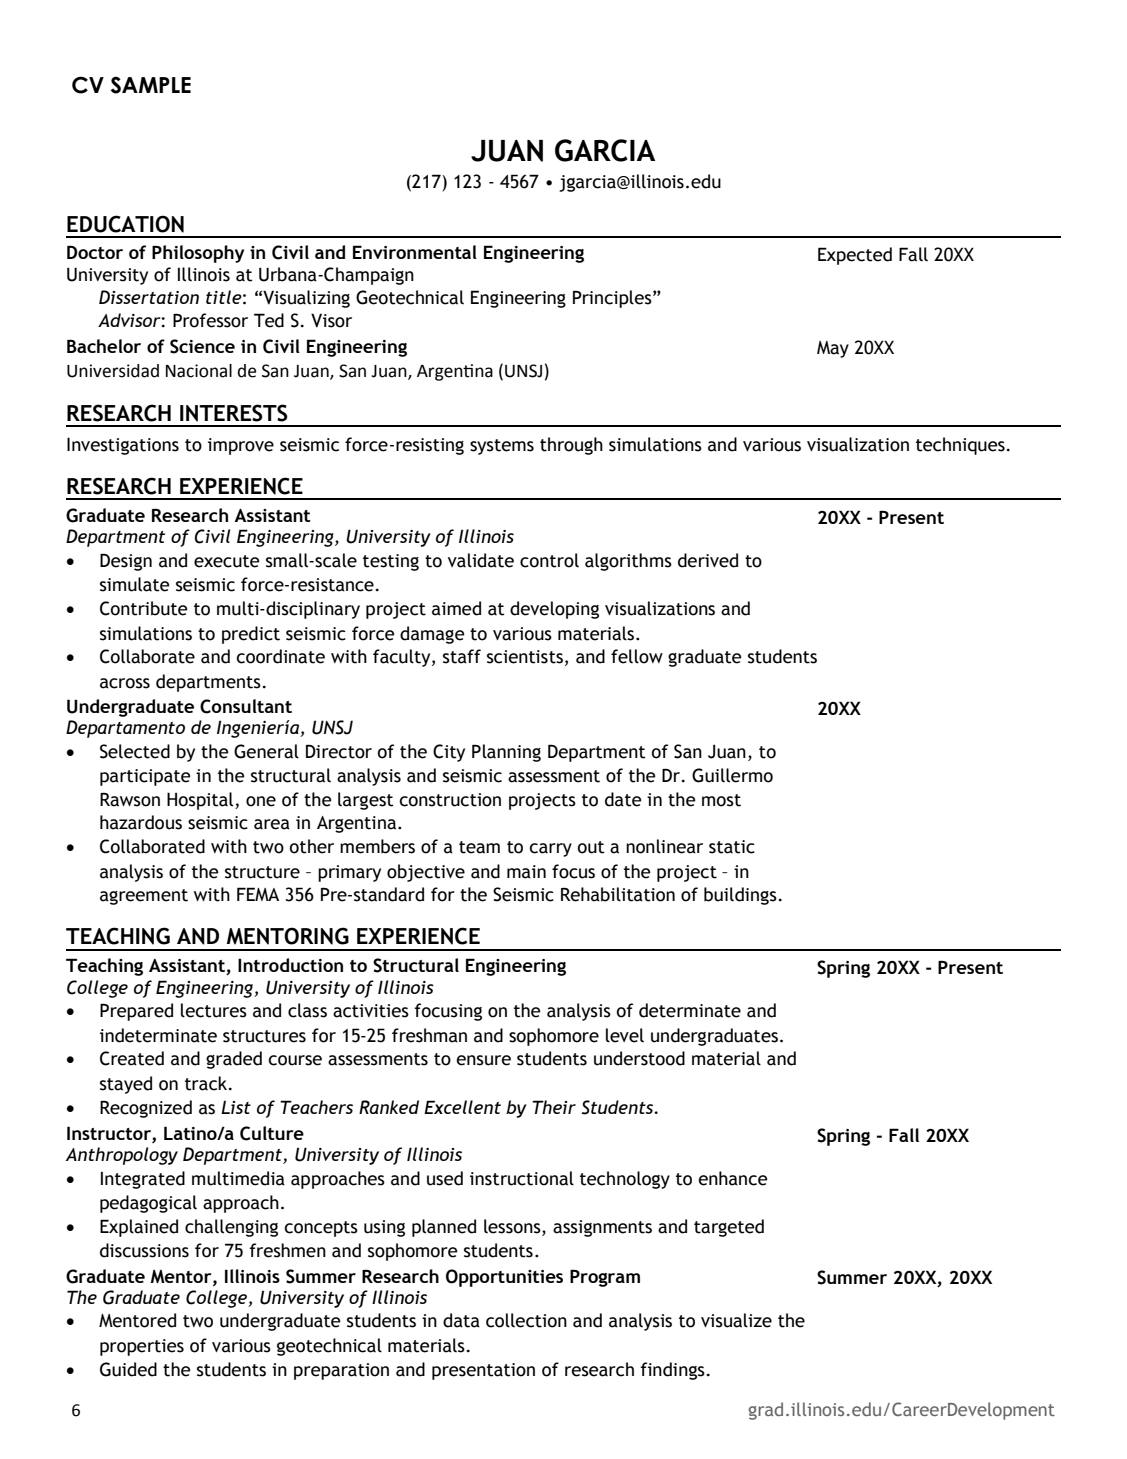  I want to click on techniques, so click(960, 446).
